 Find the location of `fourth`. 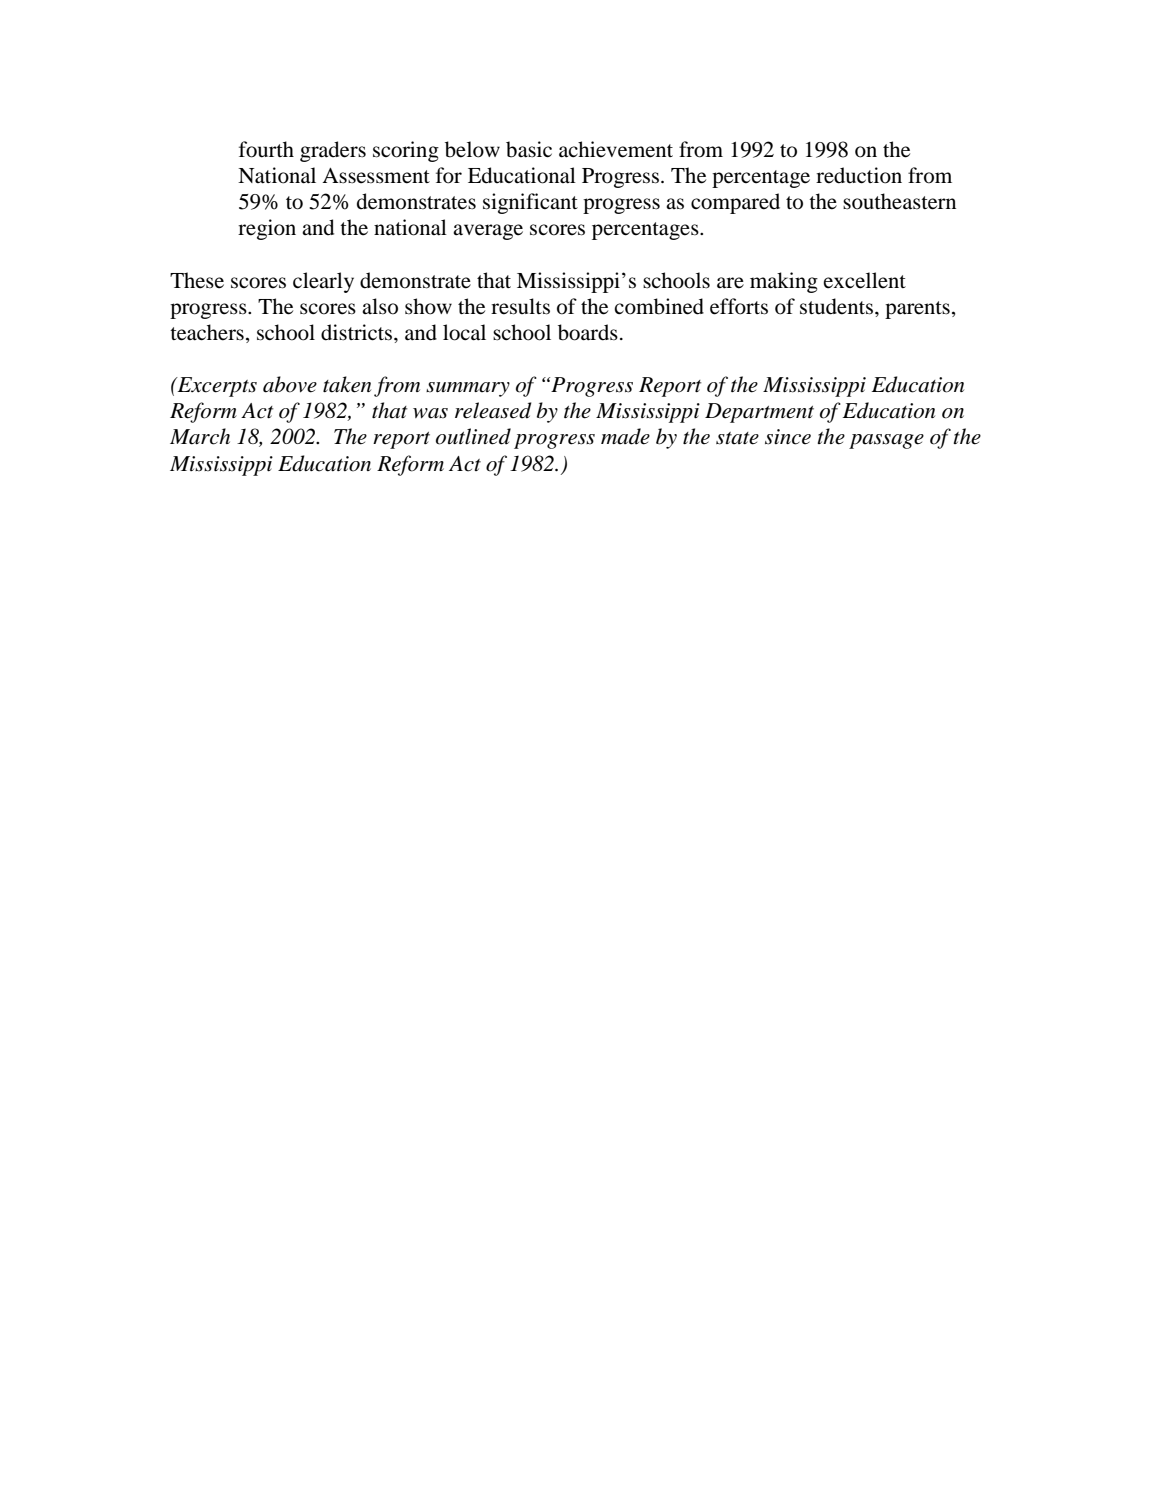

fourth is located at coordinates (266, 149).
